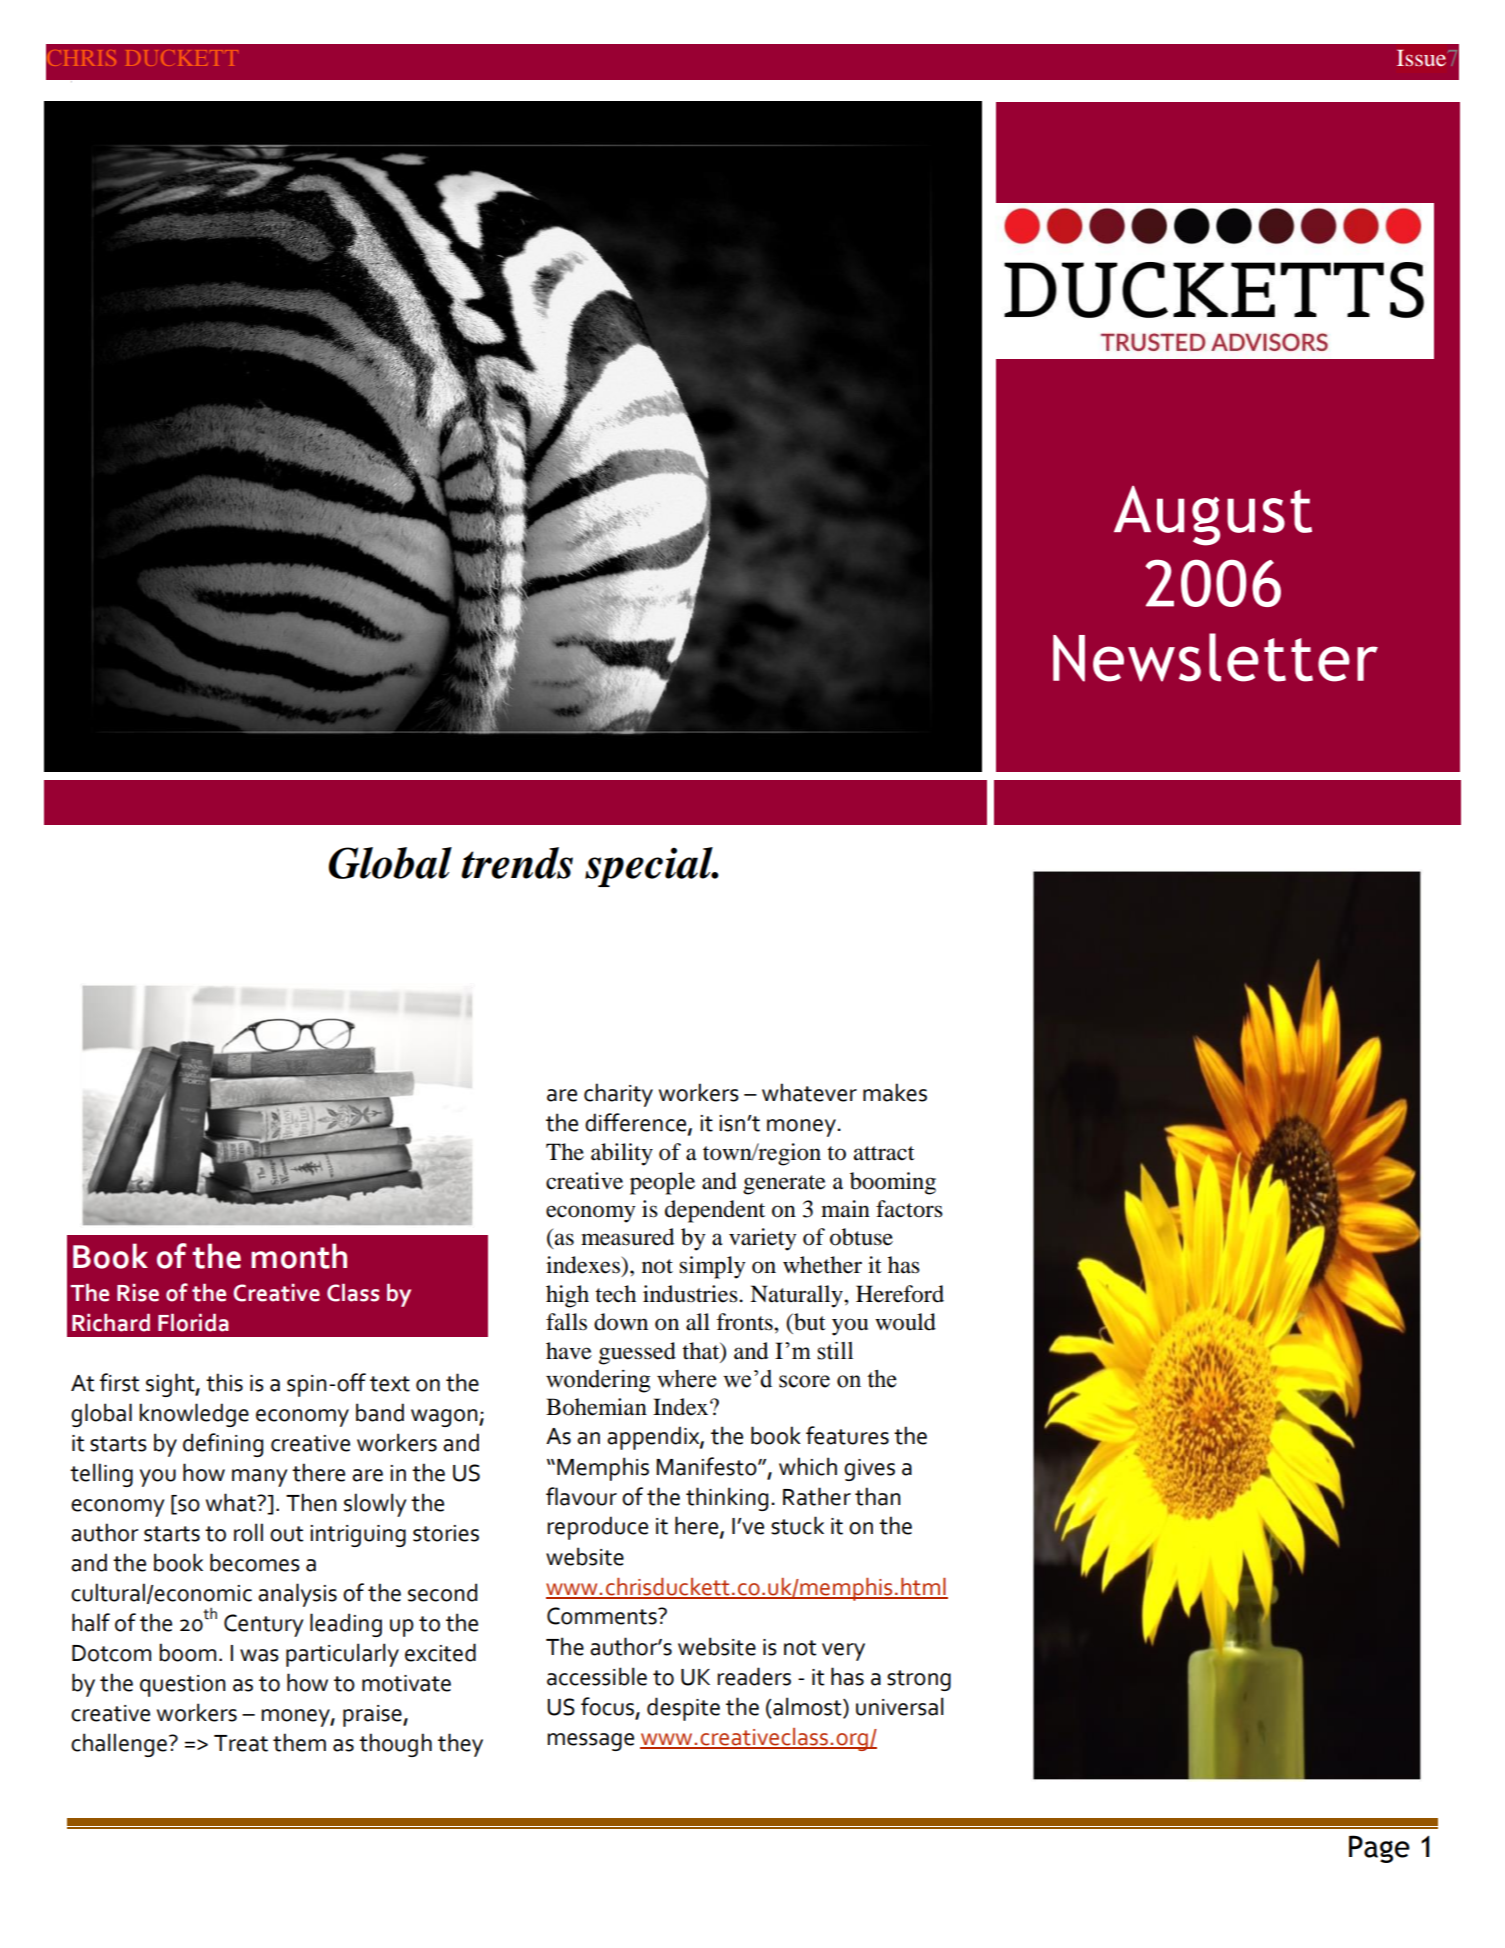  Describe the element at coordinates (1379, 1849) in the document. I see `Page` at that location.
